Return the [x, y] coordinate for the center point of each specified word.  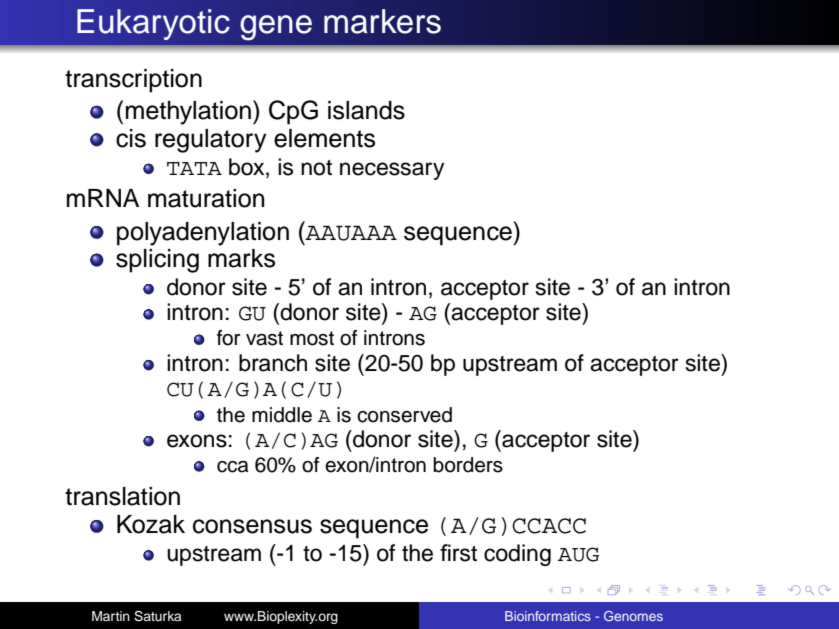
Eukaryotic [153, 24]
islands [366, 110]
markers [382, 21]
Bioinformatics [548, 616]
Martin [111, 616]
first [458, 553]
